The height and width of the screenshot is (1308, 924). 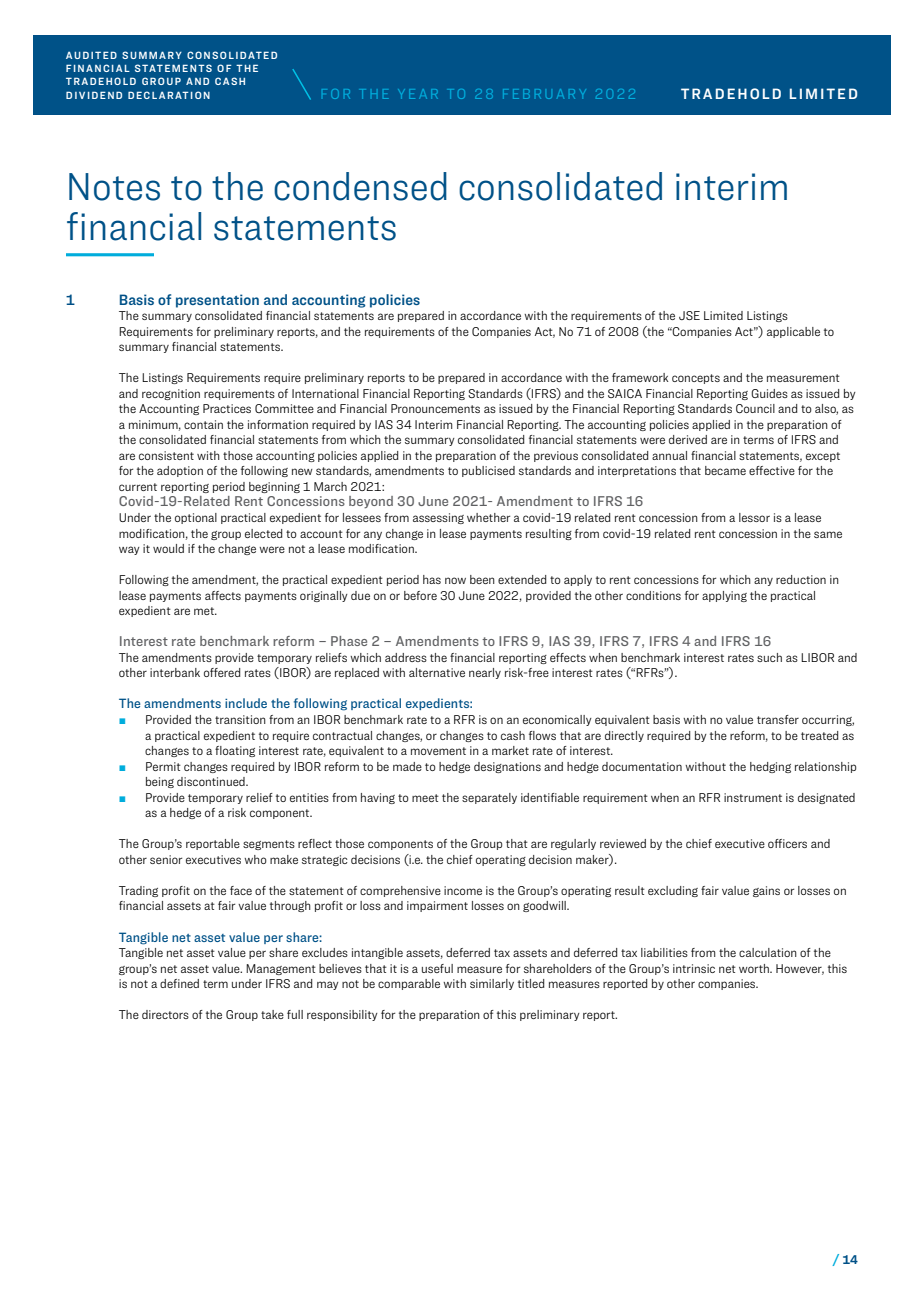 I want to click on FEBRUARY, so click(x=543, y=94).
